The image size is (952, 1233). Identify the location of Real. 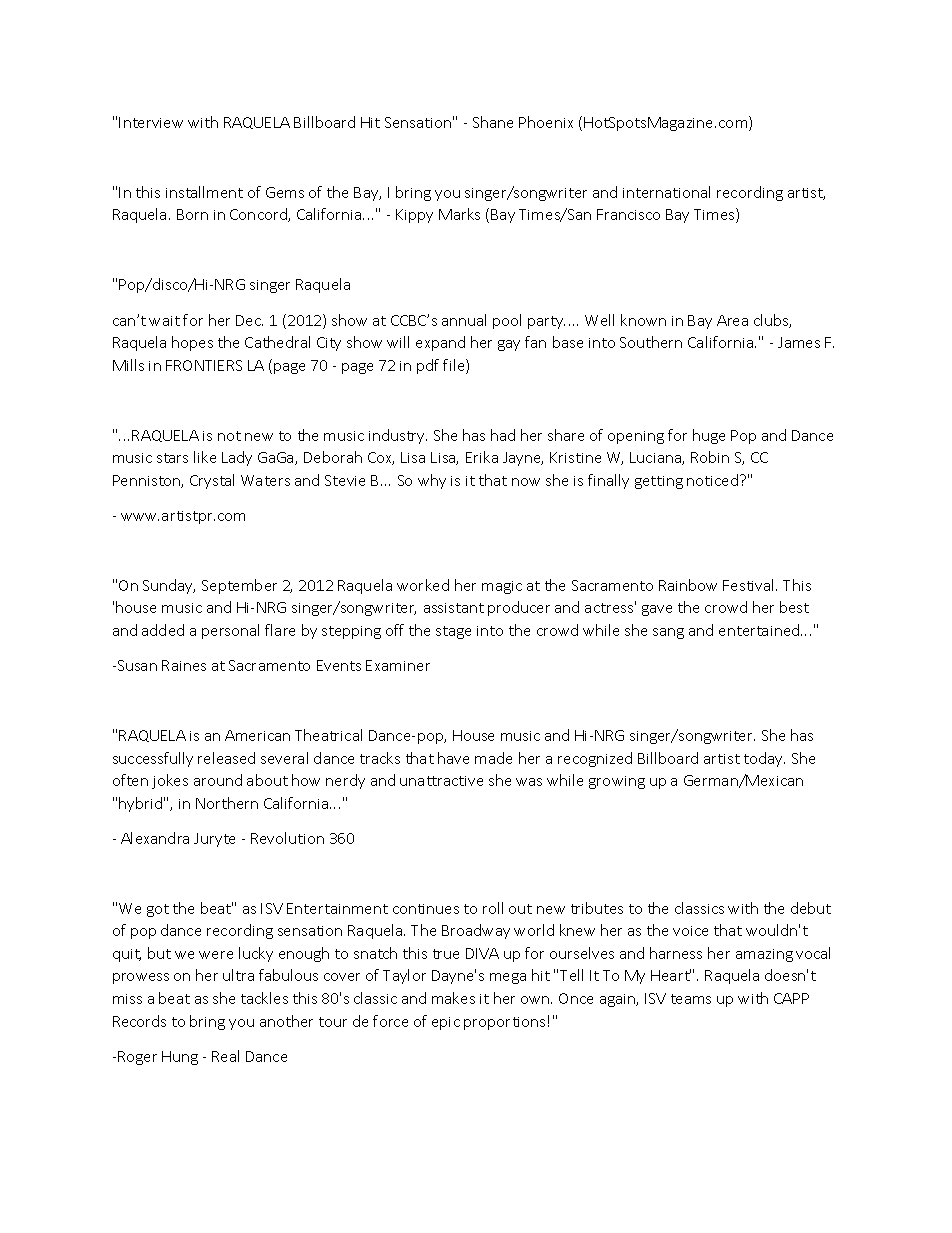
(225, 1056).
